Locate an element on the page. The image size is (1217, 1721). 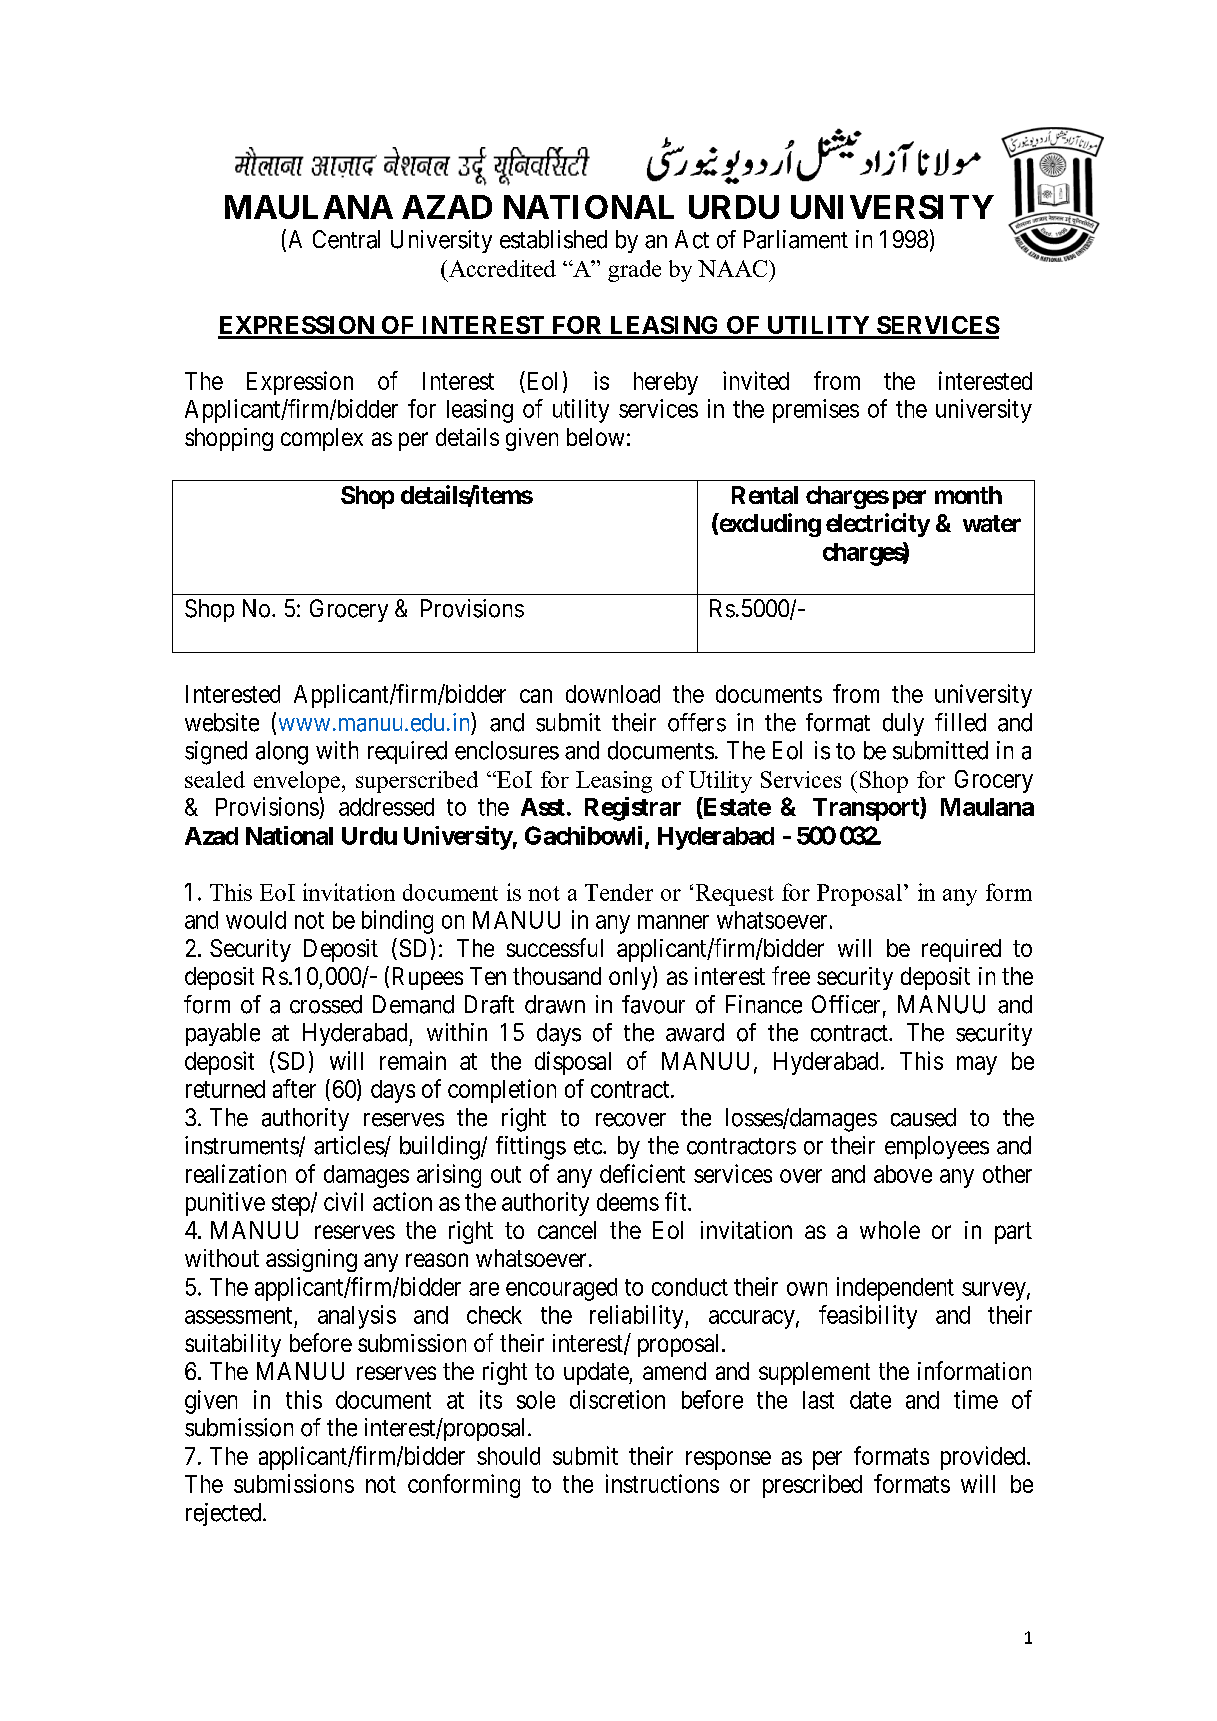
duly is located at coordinates (903, 724).
